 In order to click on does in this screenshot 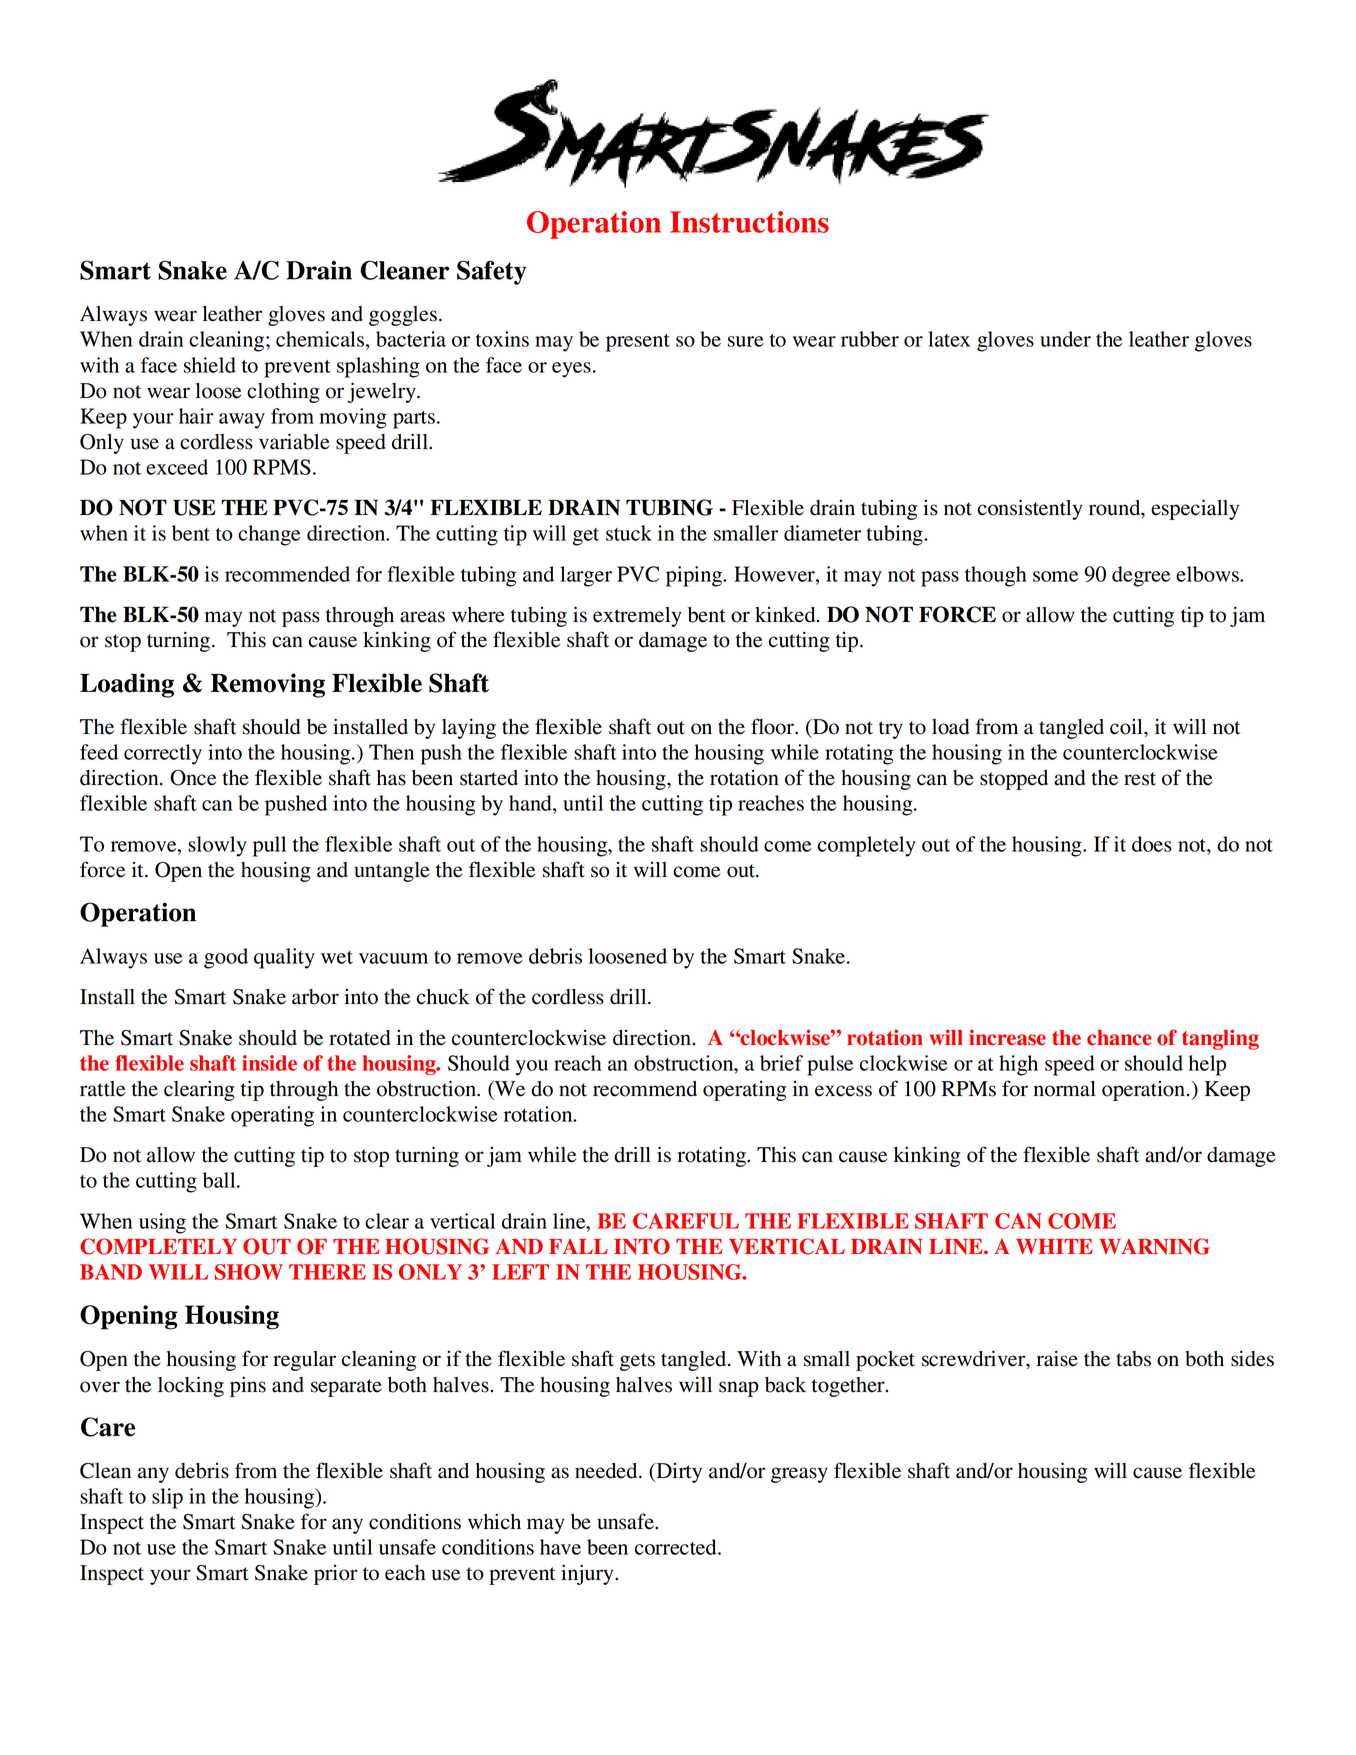, I will do `click(1152, 844)`.
